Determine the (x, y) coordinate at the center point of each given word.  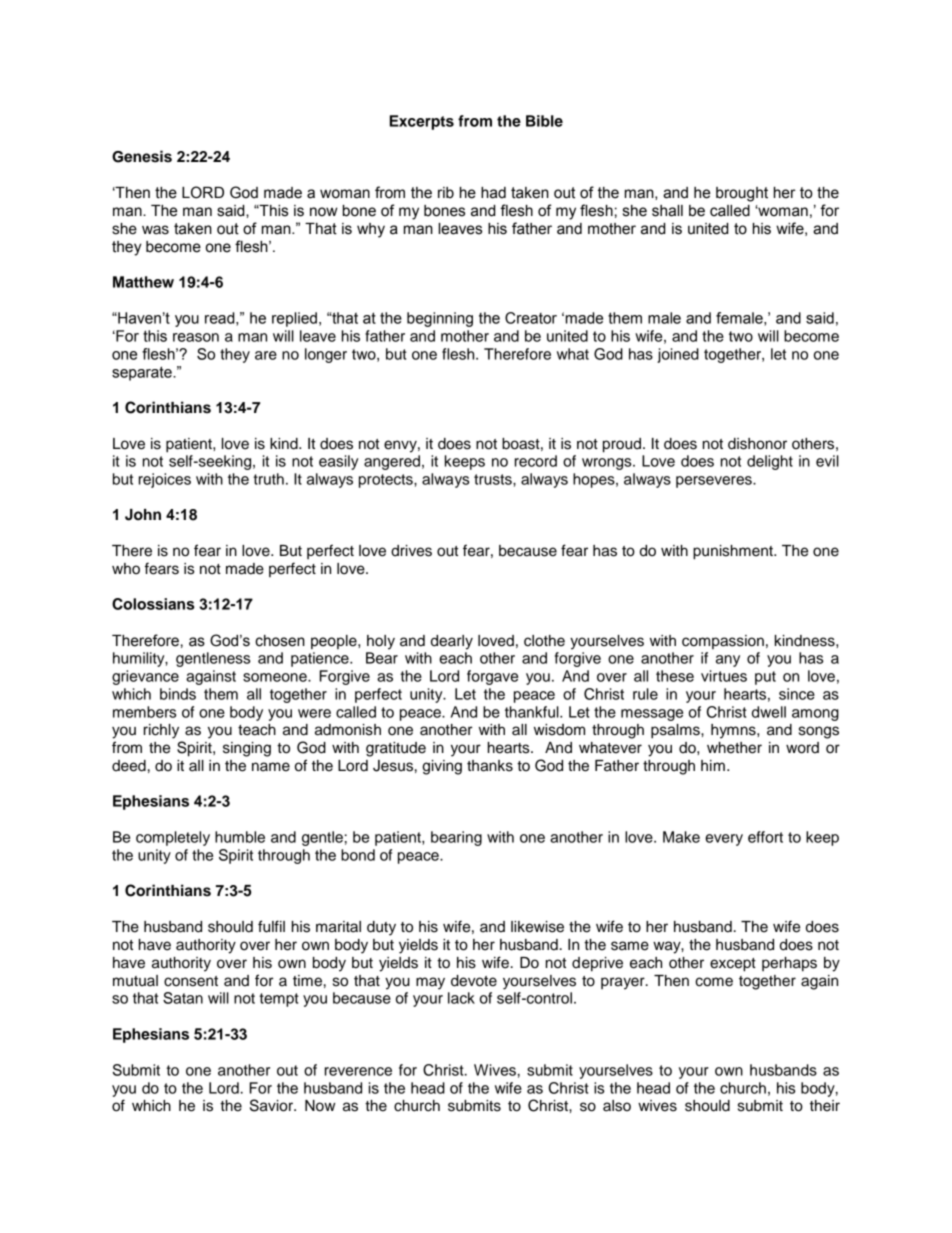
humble (240, 837)
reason (196, 337)
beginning (440, 319)
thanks (490, 766)
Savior (273, 1105)
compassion (723, 642)
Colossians (153, 604)
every (724, 840)
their (825, 1106)
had (493, 193)
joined (678, 355)
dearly (452, 642)
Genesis (142, 156)
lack (461, 998)
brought (742, 194)
